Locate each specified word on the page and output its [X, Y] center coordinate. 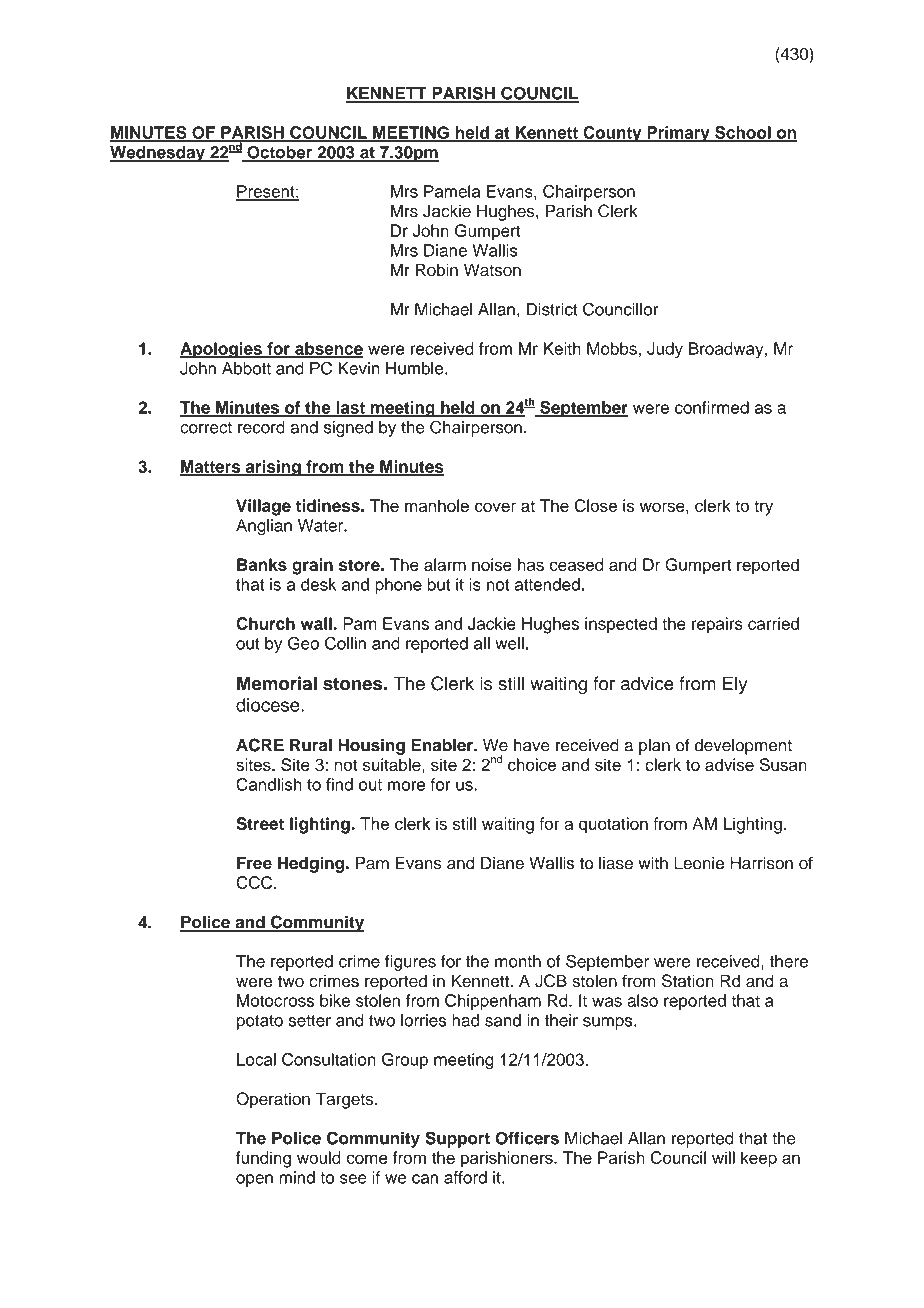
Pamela [452, 191]
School [743, 133]
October [280, 153]
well [509, 643]
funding [263, 1159]
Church [265, 623]
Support [457, 1139]
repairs [717, 625]
